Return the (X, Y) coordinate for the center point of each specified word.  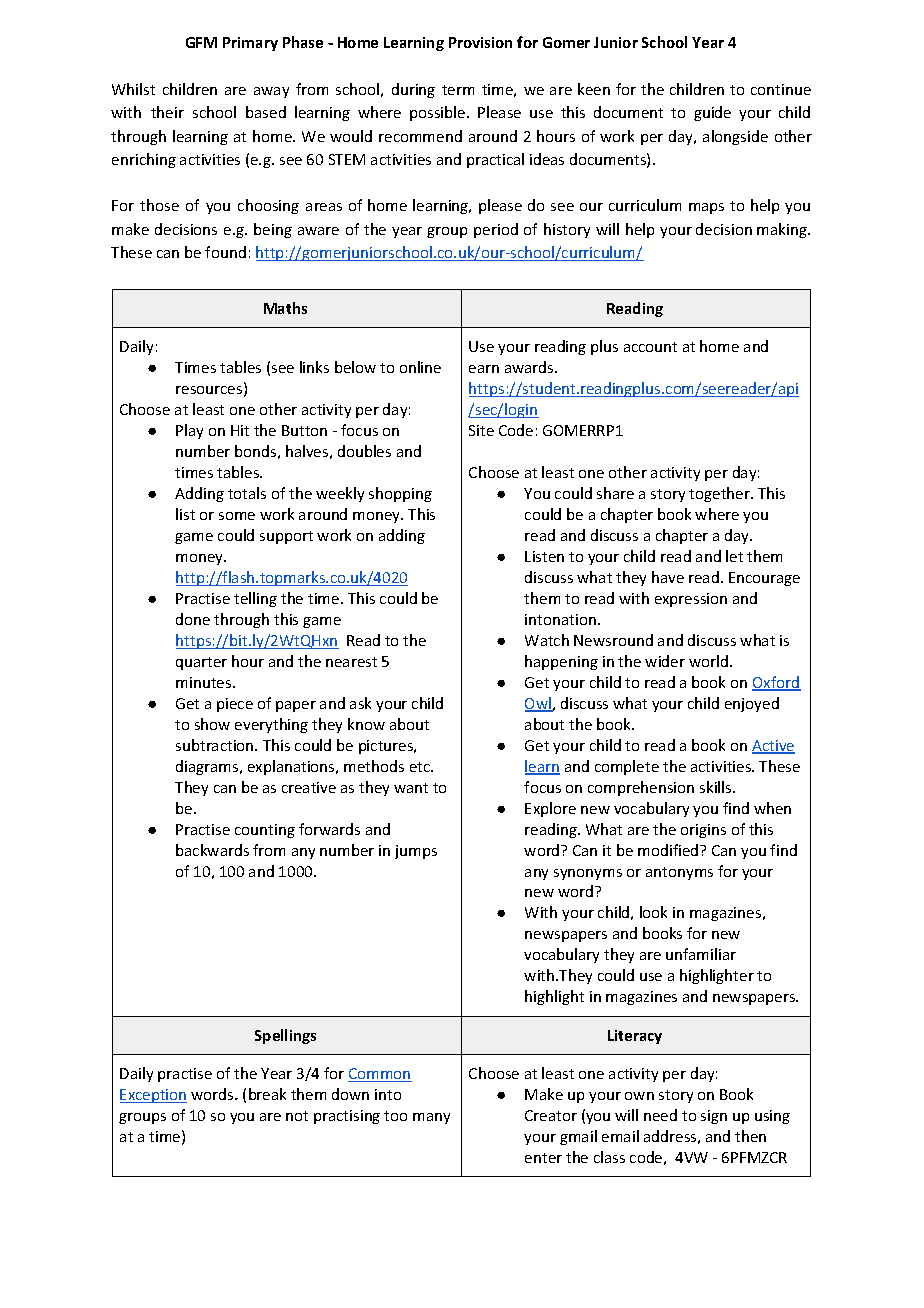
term (458, 90)
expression (691, 600)
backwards (212, 850)
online (420, 367)
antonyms (679, 873)
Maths (285, 308)
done (193, 619)
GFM (201, 42)
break (267, 1094)
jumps (416, 852)
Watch (547, 640)
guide (712, 113)
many (431, 1118)
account (650, 347)
